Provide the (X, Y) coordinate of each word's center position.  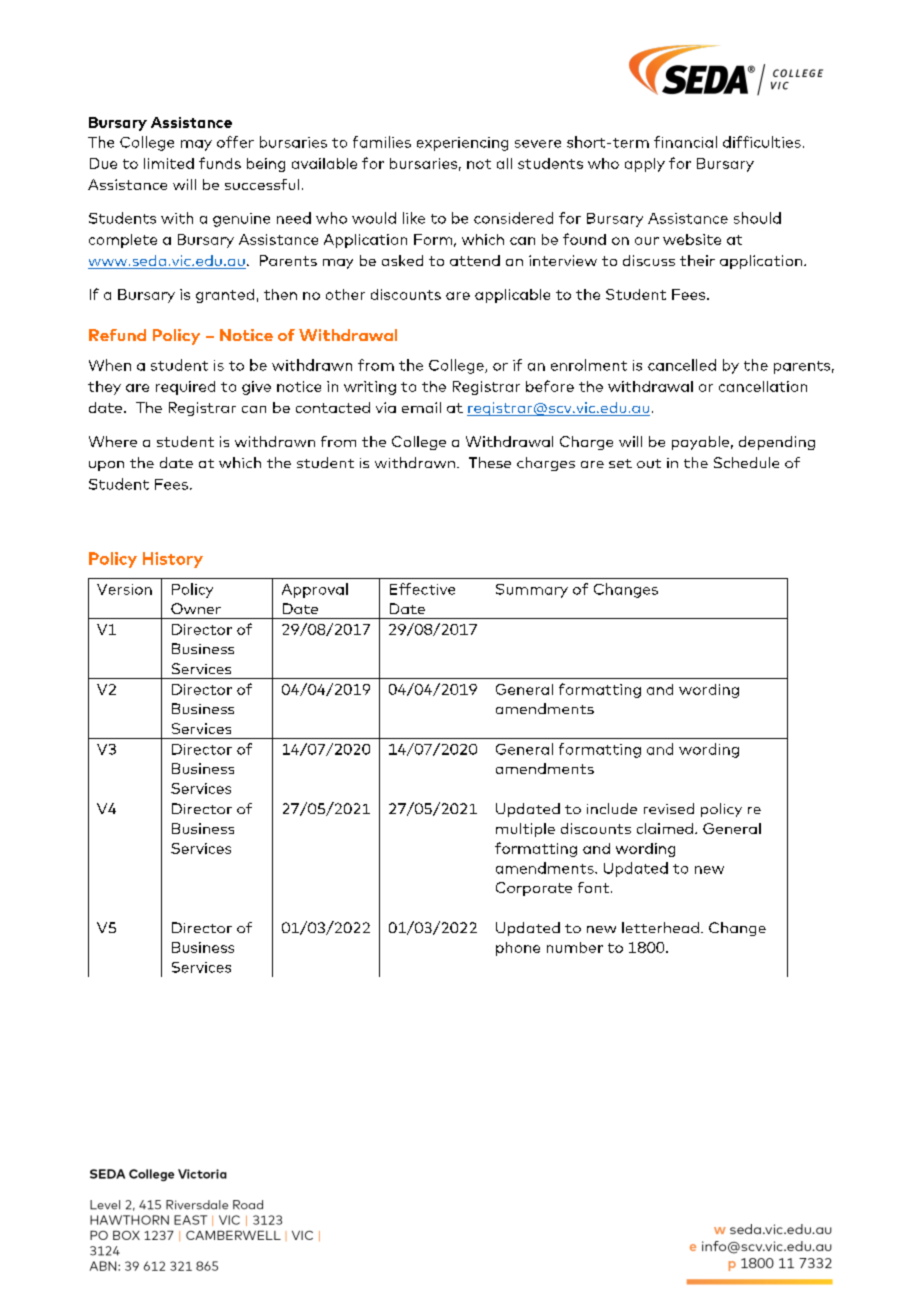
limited (169, 163)
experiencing (462, 144)
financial (685, 142)
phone (518, 949)
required (185, 388)
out (649, 463)
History (173, 560)
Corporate (534, 889)
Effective (422, 589)
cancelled (682, 365)
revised (669, 808)
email (421, 407)
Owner (196, 608)
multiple (525, 830)
